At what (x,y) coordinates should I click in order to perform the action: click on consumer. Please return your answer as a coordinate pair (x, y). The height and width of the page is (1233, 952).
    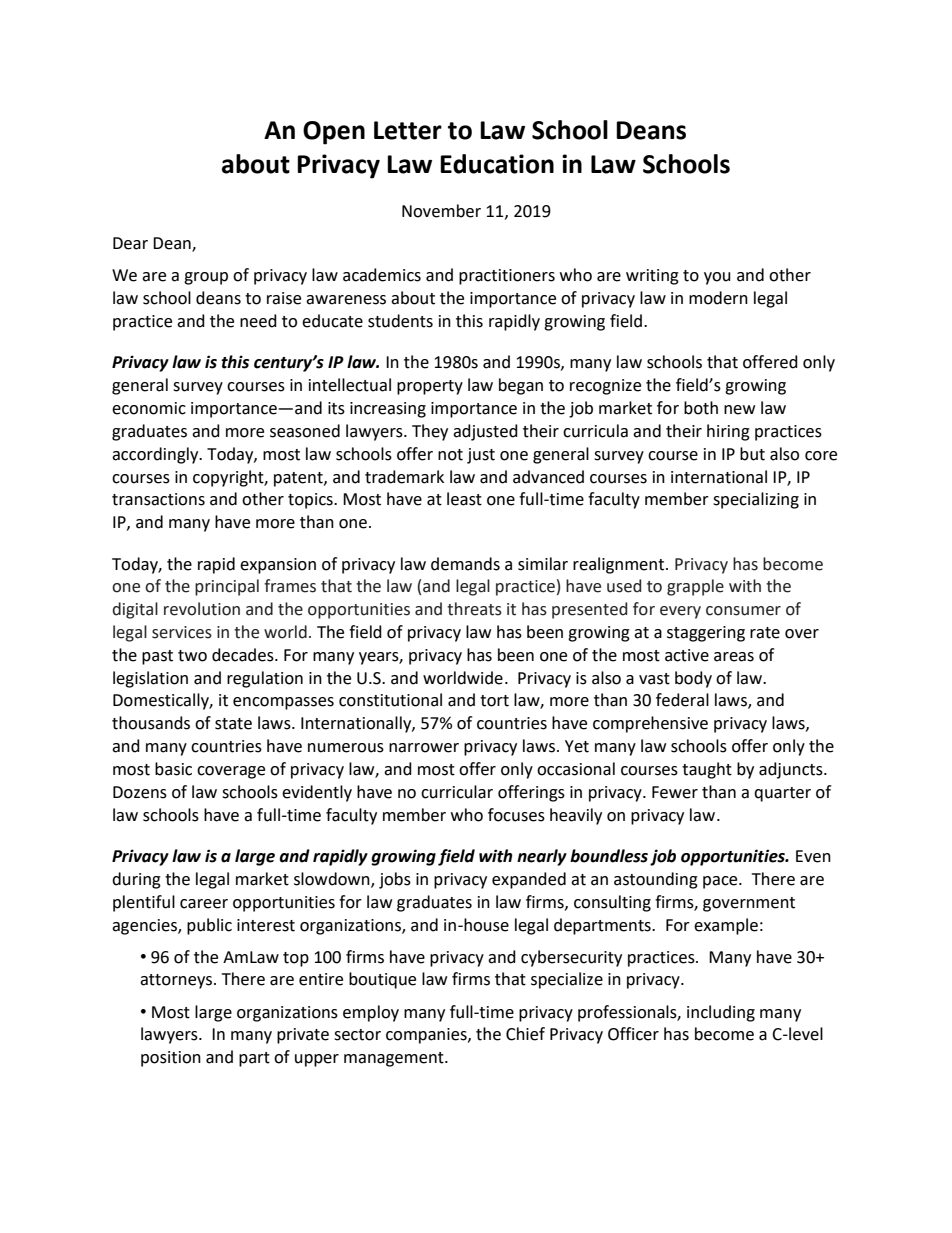
    Looking at the image, I should click on (743, 611).
